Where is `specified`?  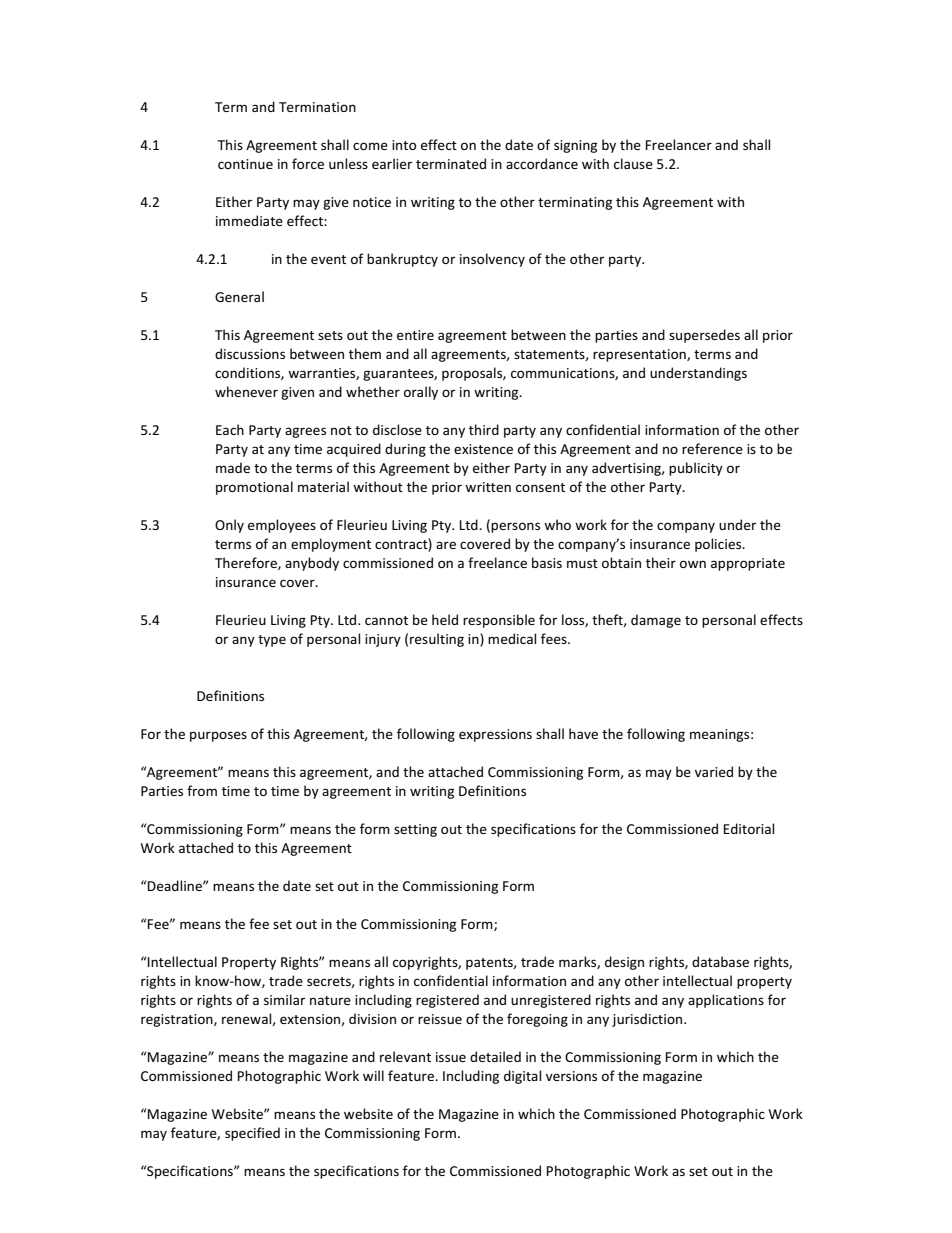
specified is located at coordinates (252, 1134).
